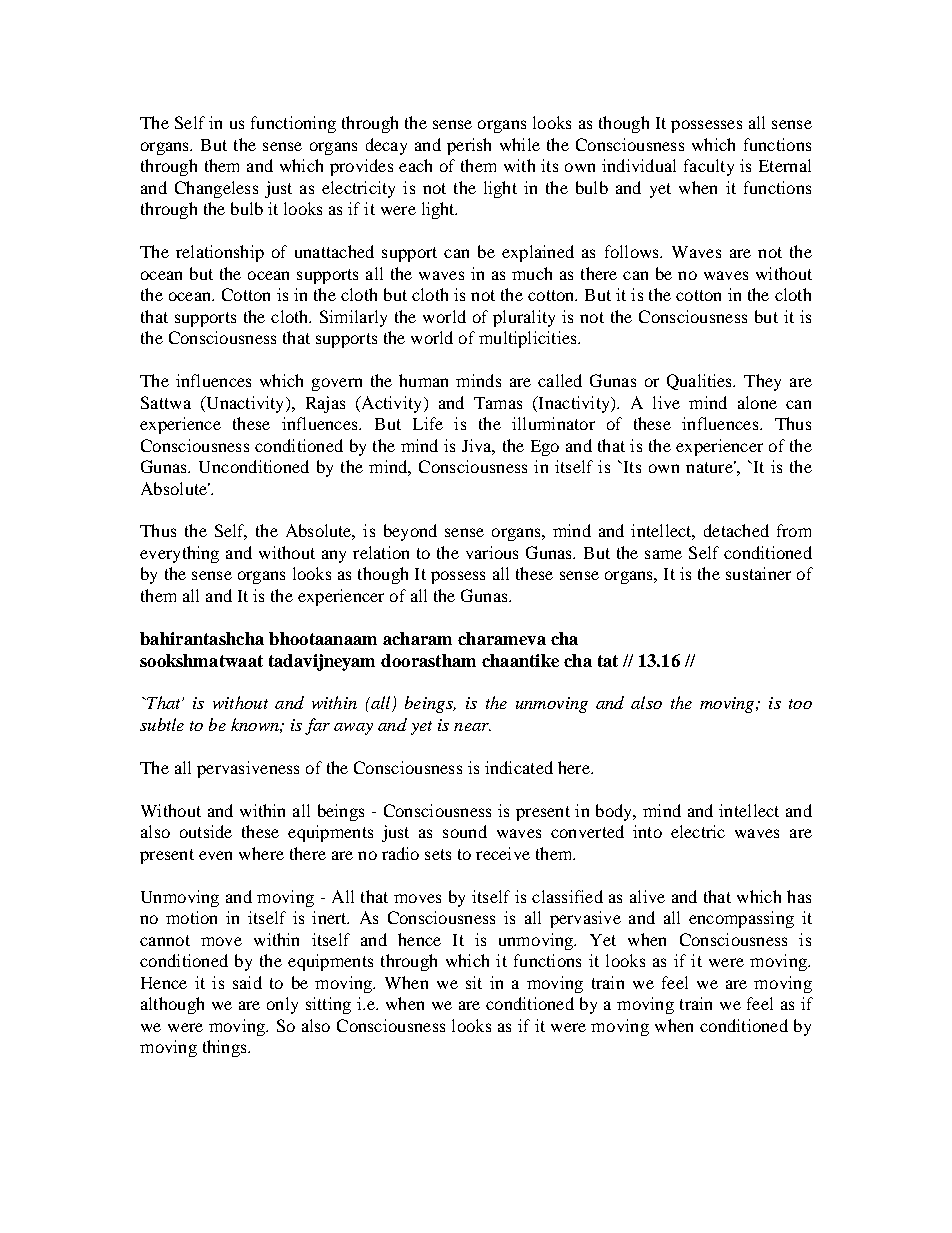 The image size is (952, 1233). Describe the element at coordinates (216, 189) in the screenshot. I see `Changeless` at that location.
